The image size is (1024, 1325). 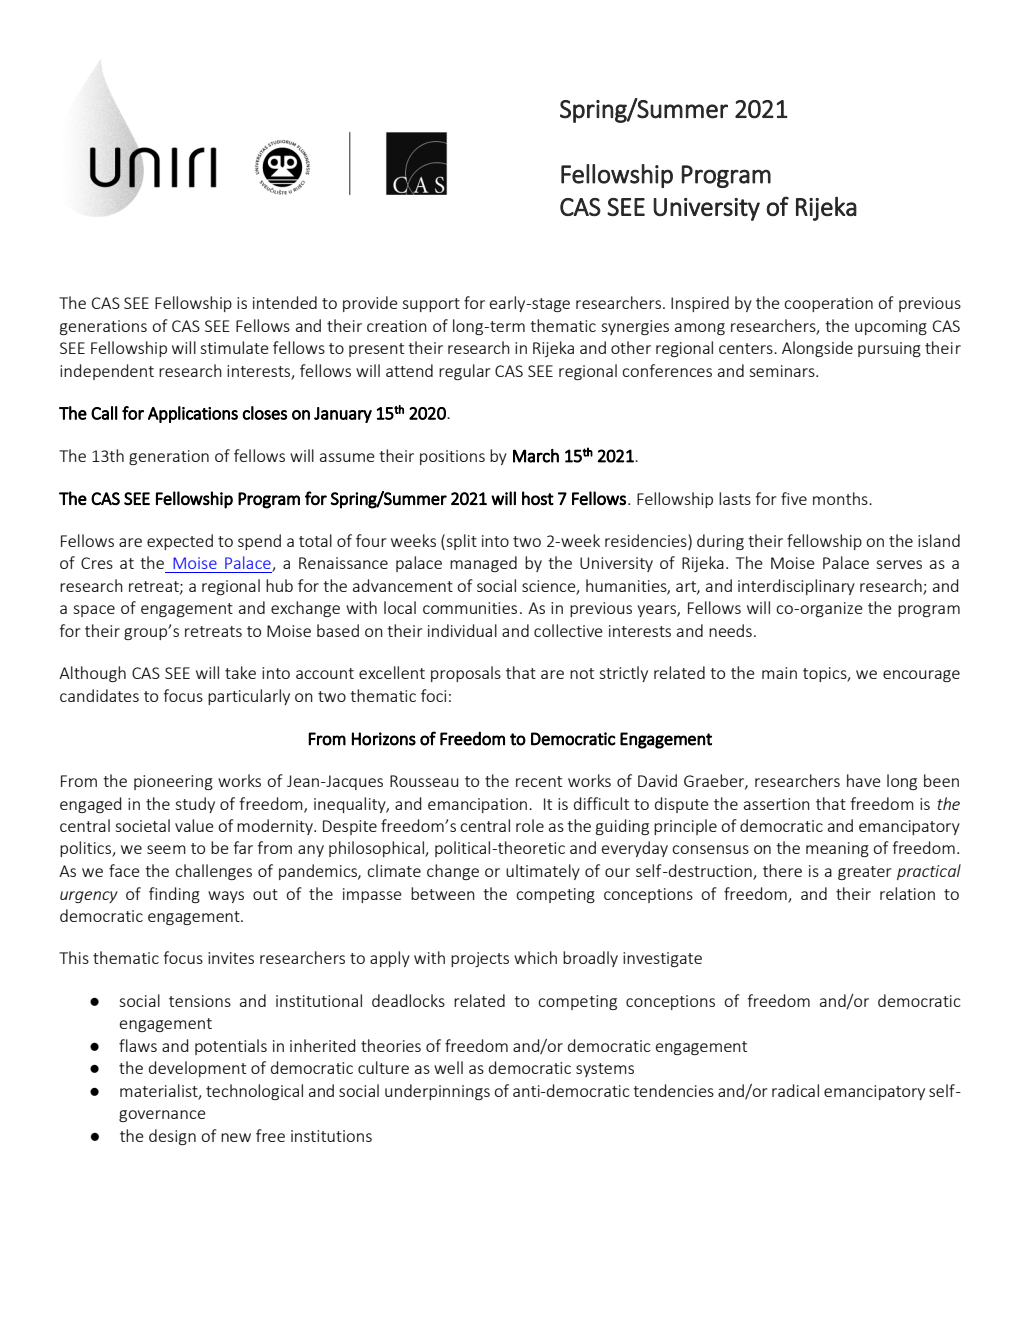 I want to click on stimulate, so click(x=234, y=347).
